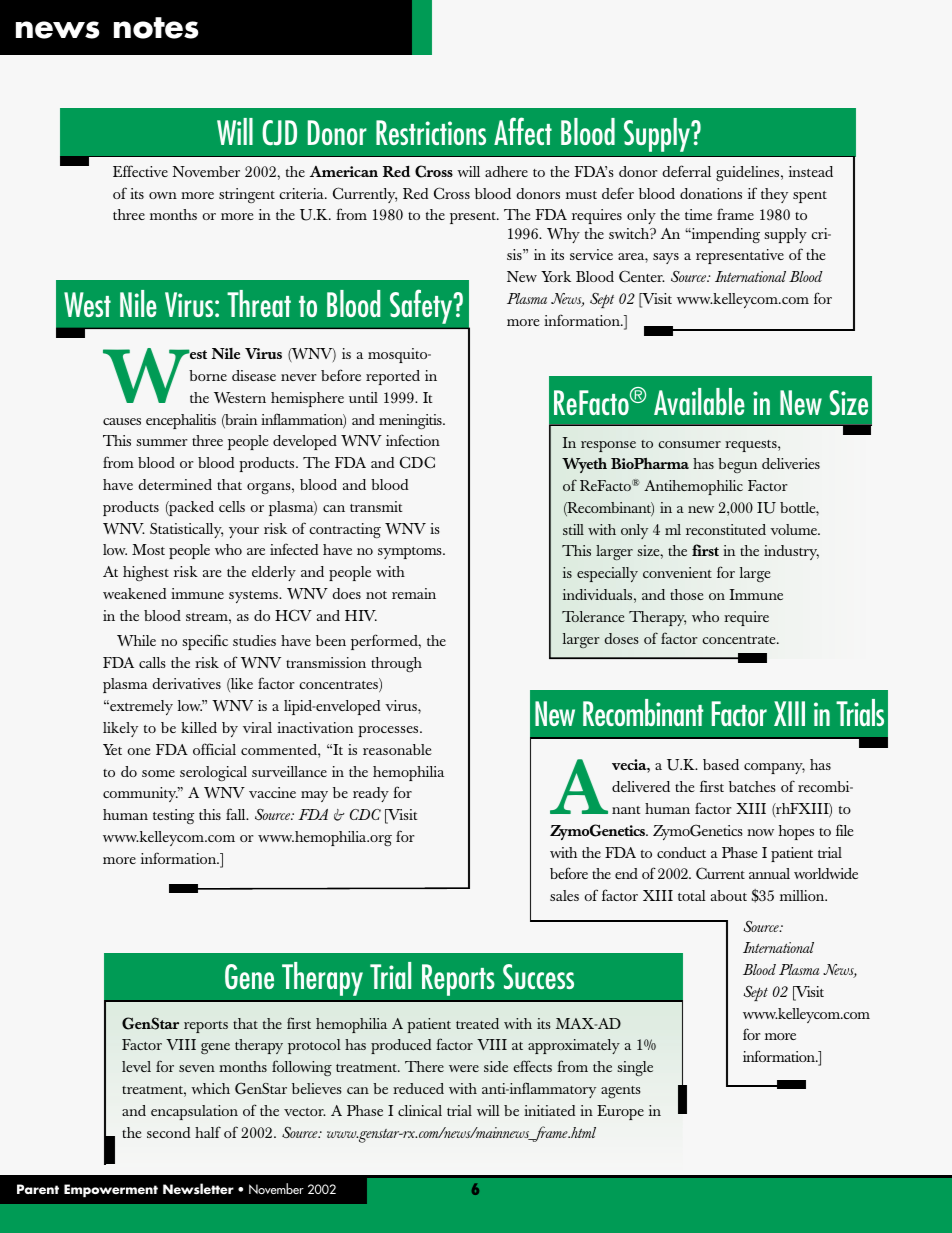 The width and height of the page is (952, 1233). Describe the element at coordinates (431, 132) in the page. I see `Restrictions` at that location.
